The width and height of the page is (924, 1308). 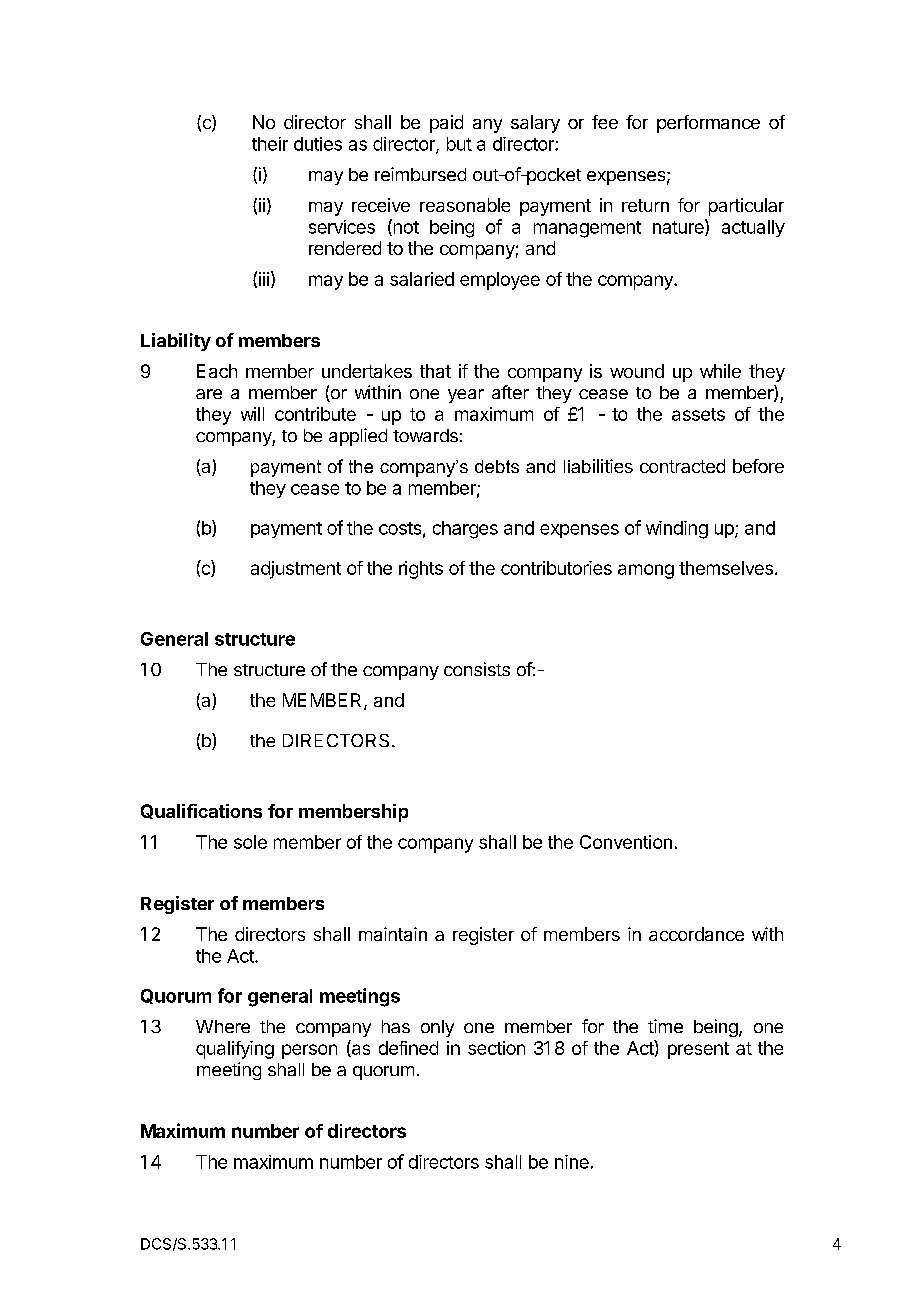 I want to click on consists, so click(x=477, y=669).
